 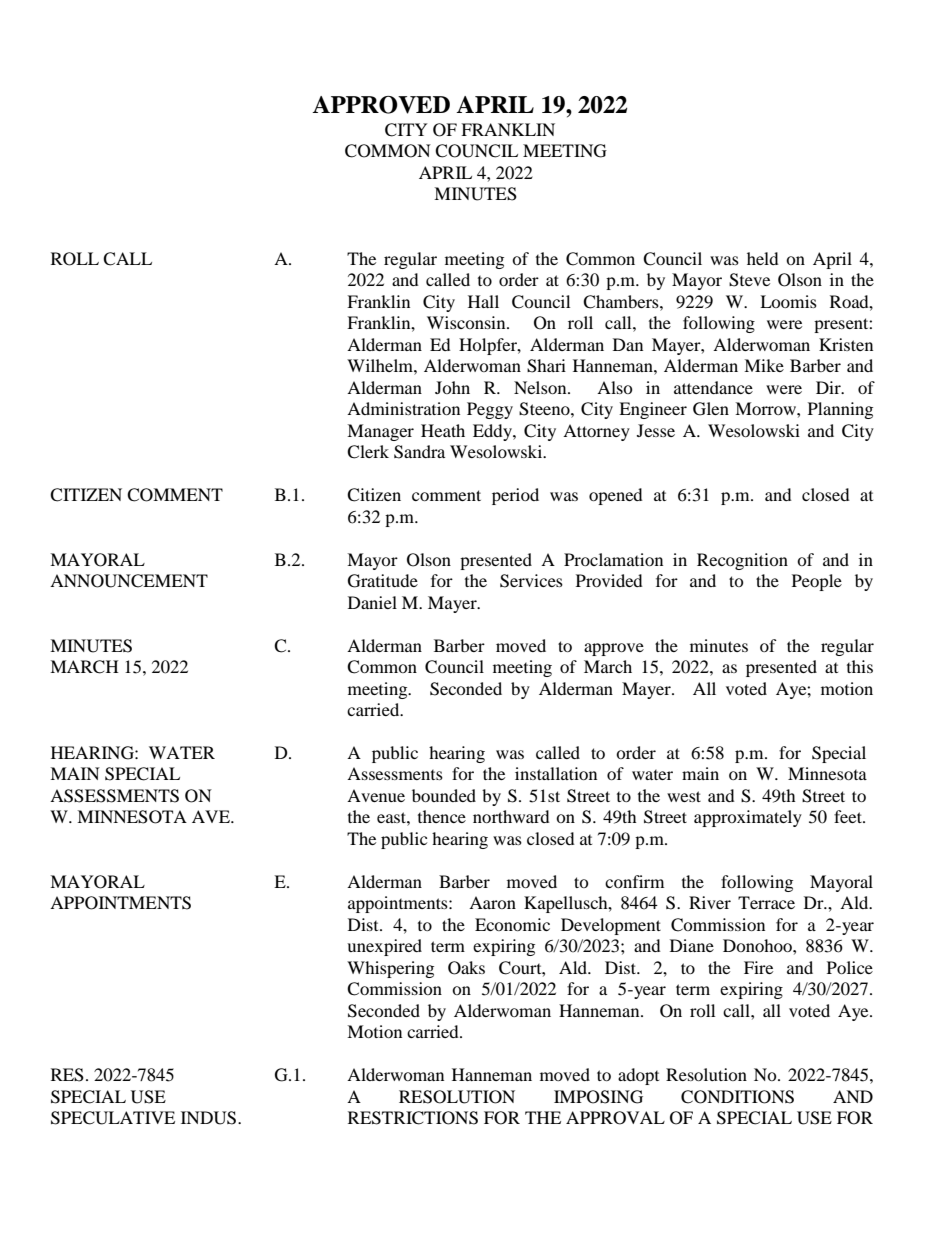 I want to click on Wisconsin, so click(x=467, y=322).
